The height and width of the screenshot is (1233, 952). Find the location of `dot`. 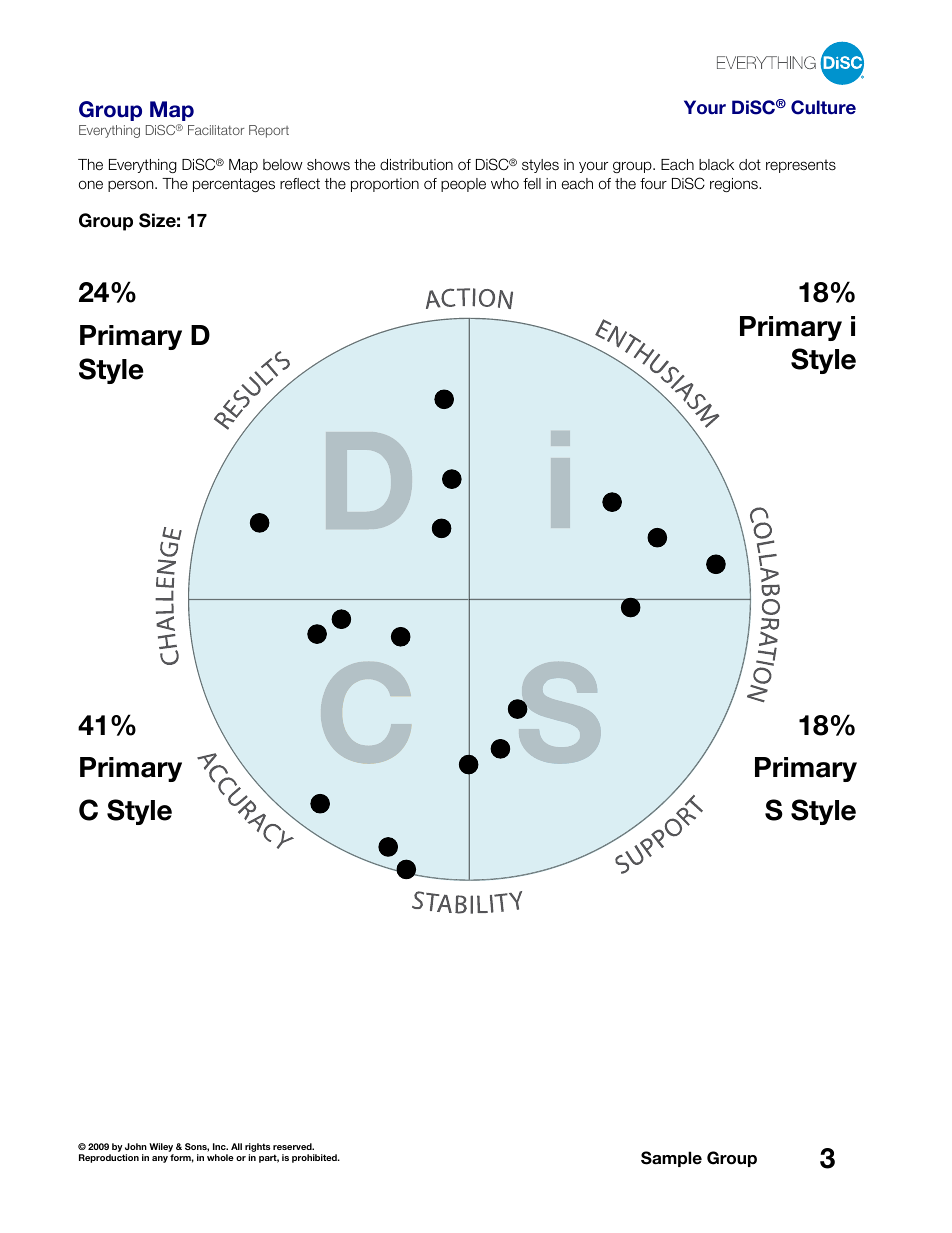

dot is located at coordinates (750, 164).
